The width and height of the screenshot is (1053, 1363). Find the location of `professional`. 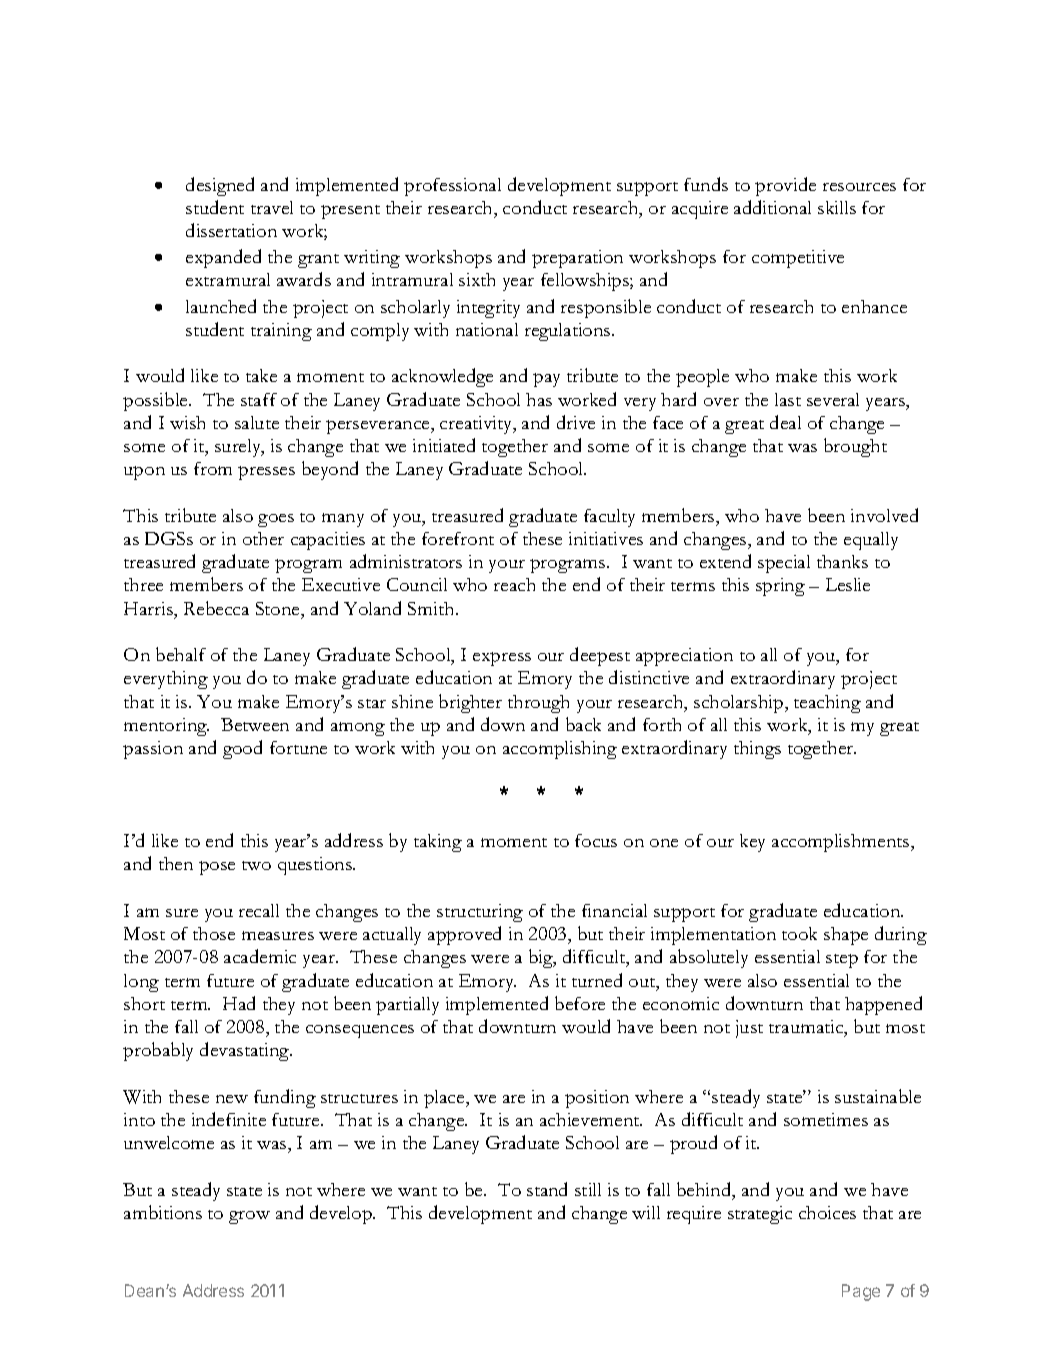

professional is located at coordinates (452, 187).
